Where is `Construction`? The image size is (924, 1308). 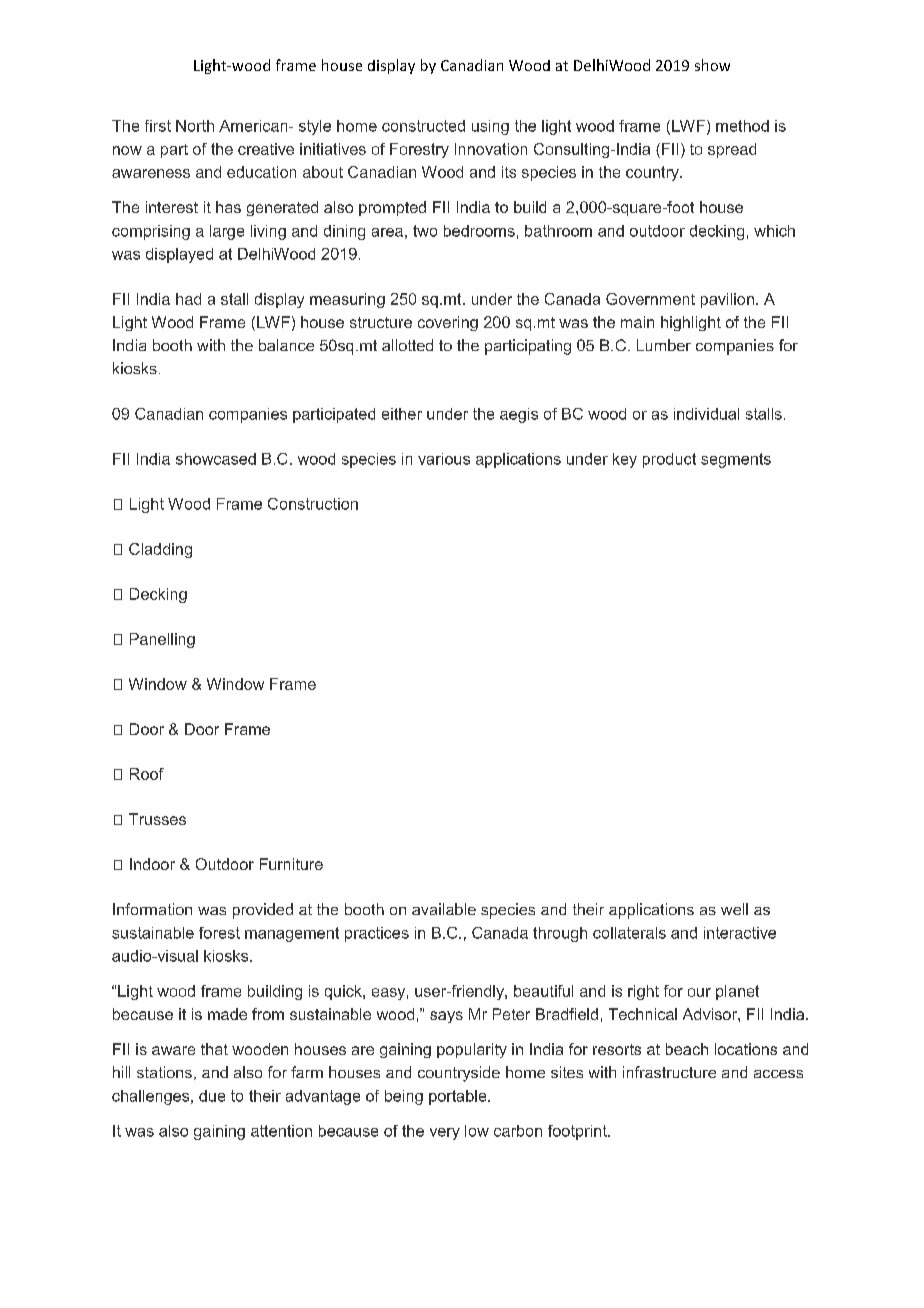
Construction is located at coordinates (313, 504).
